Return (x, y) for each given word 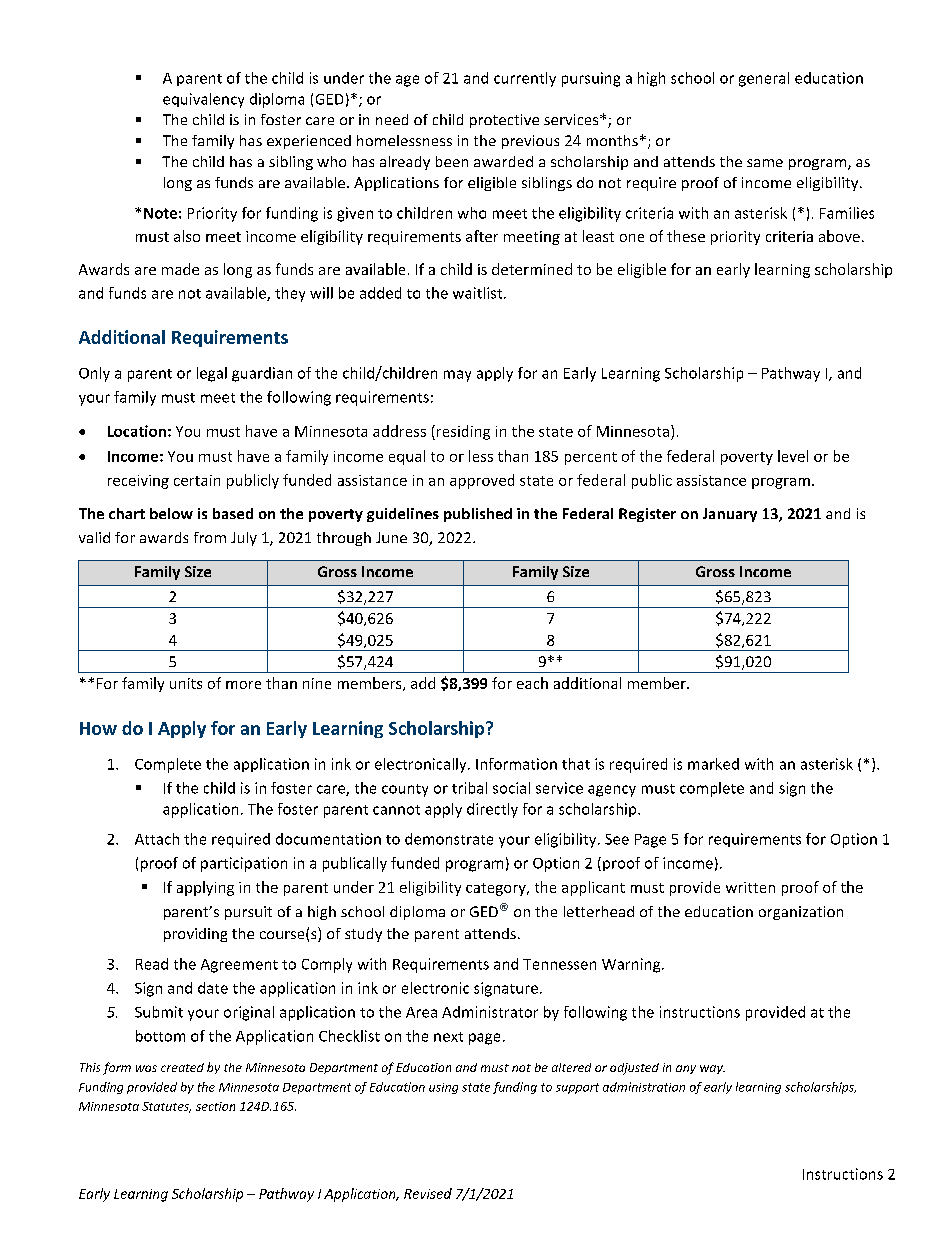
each (532, 683)
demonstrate (449, 839)
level (793, 456)
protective (504, 121)
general (764, 79)
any (686, 1069)
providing (195, 935)
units (186, 683)
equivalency (203, 100)
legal (212, 374)
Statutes (166, 1107)
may (457, 376)
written (750, 887)
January (730, 515)
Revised (428, 1193)
